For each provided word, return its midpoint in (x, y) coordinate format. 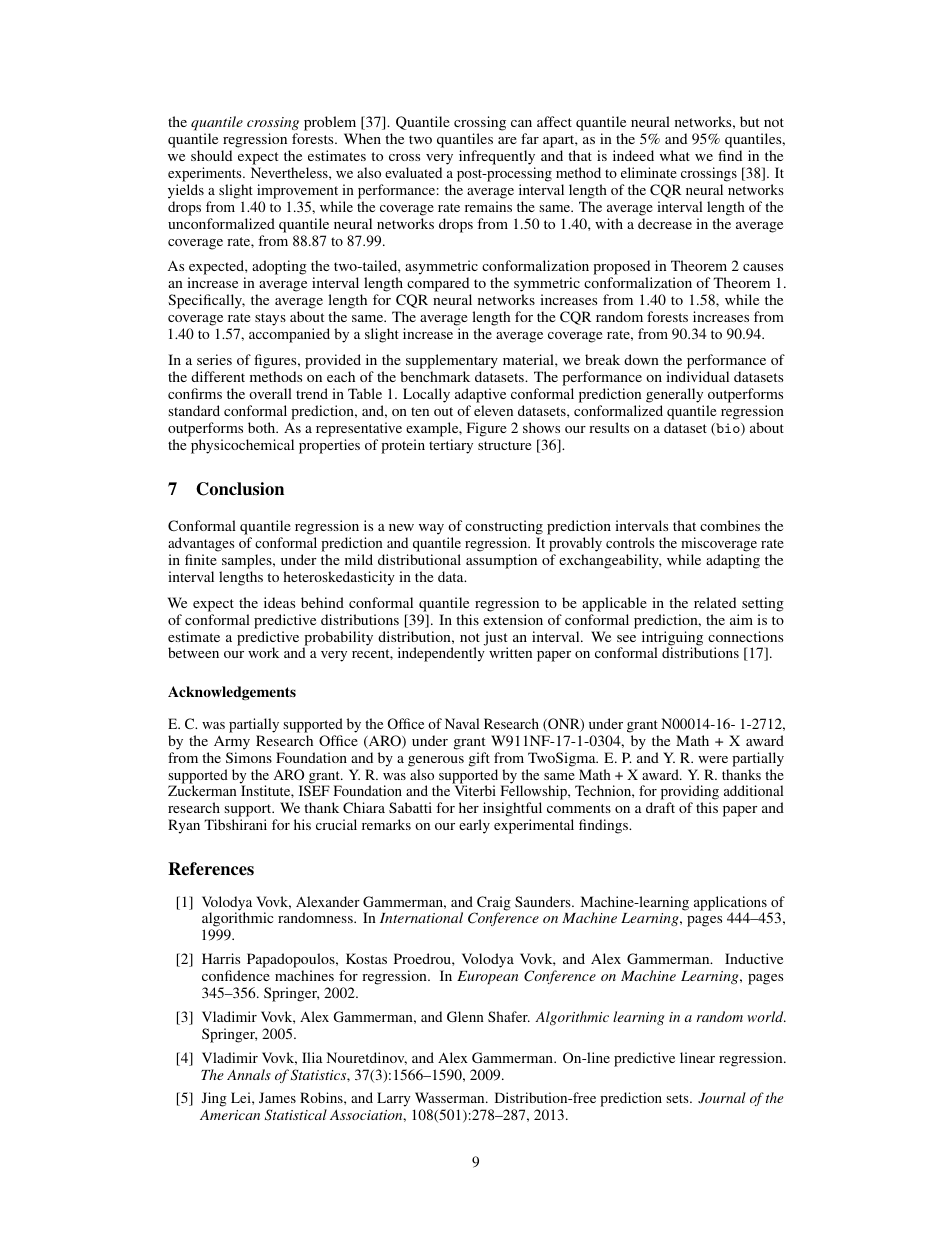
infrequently (497, 157)
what (675, 155)
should (211, 155)
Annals (249, 1074)
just (495, 639)
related (715, 602)
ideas (279, 602)
